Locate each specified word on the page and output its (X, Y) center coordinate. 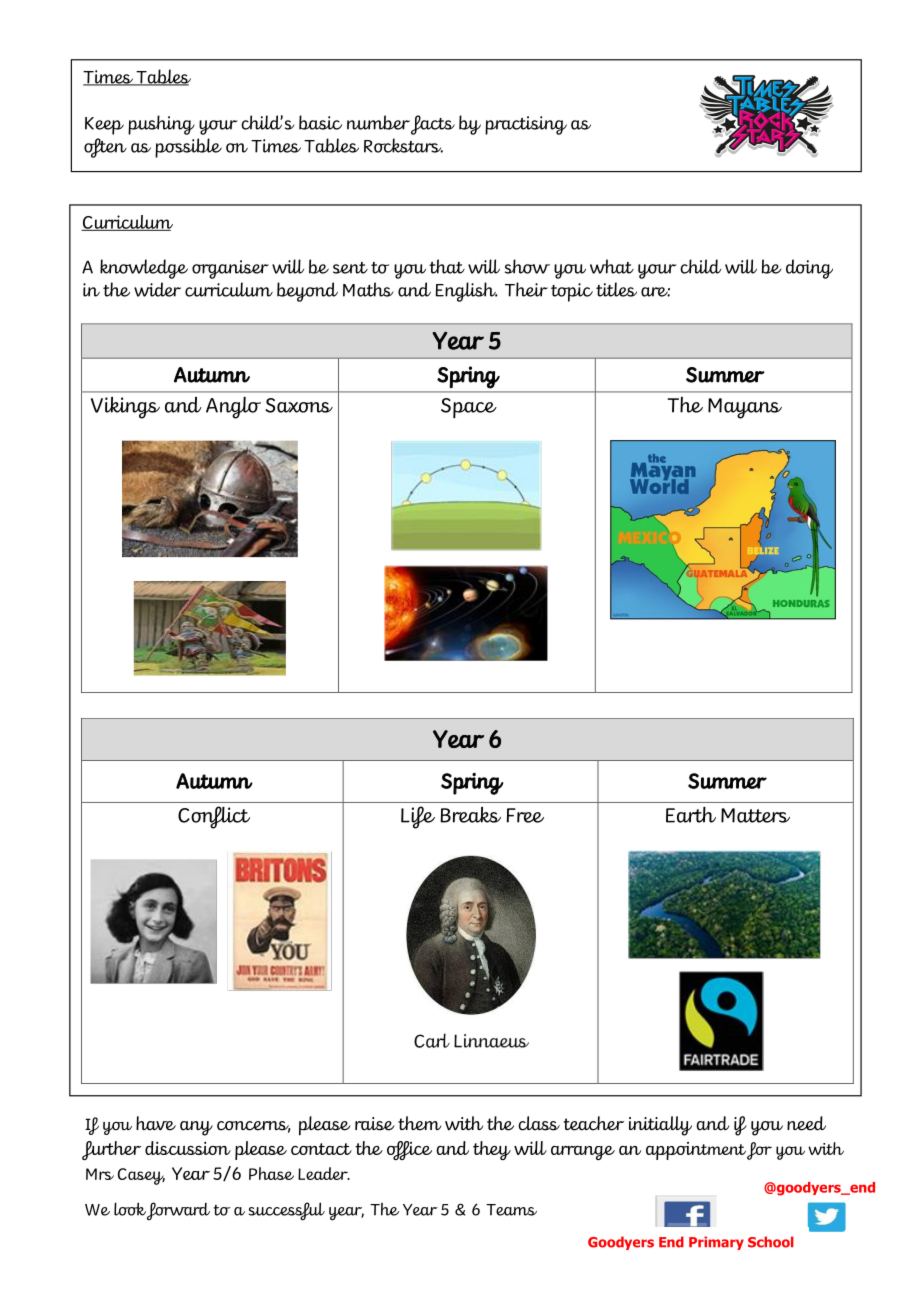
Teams (511, 1210)
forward (178, 1211)
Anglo (233, 408)
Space (469, 408)
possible (188, 148)
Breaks (470, 815)
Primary (716, 1243)
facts (433, 125)
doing (809, 269)
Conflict (214, 817)
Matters (755, 815)
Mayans (745, 408)
